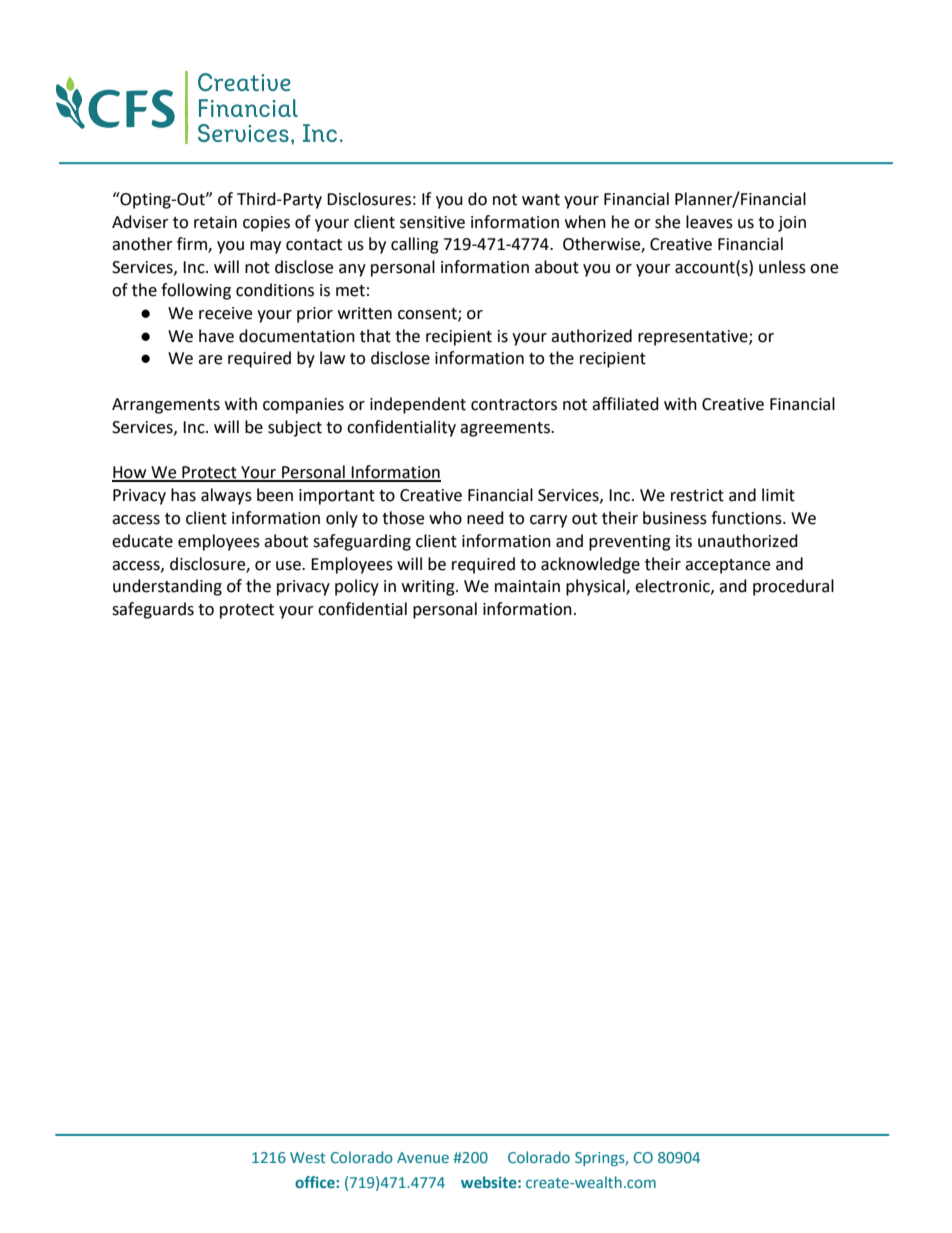  What do you see at coordinates (153, 610) in the screenshot?
I see `safeguards` at bounding box center [153, 610].
